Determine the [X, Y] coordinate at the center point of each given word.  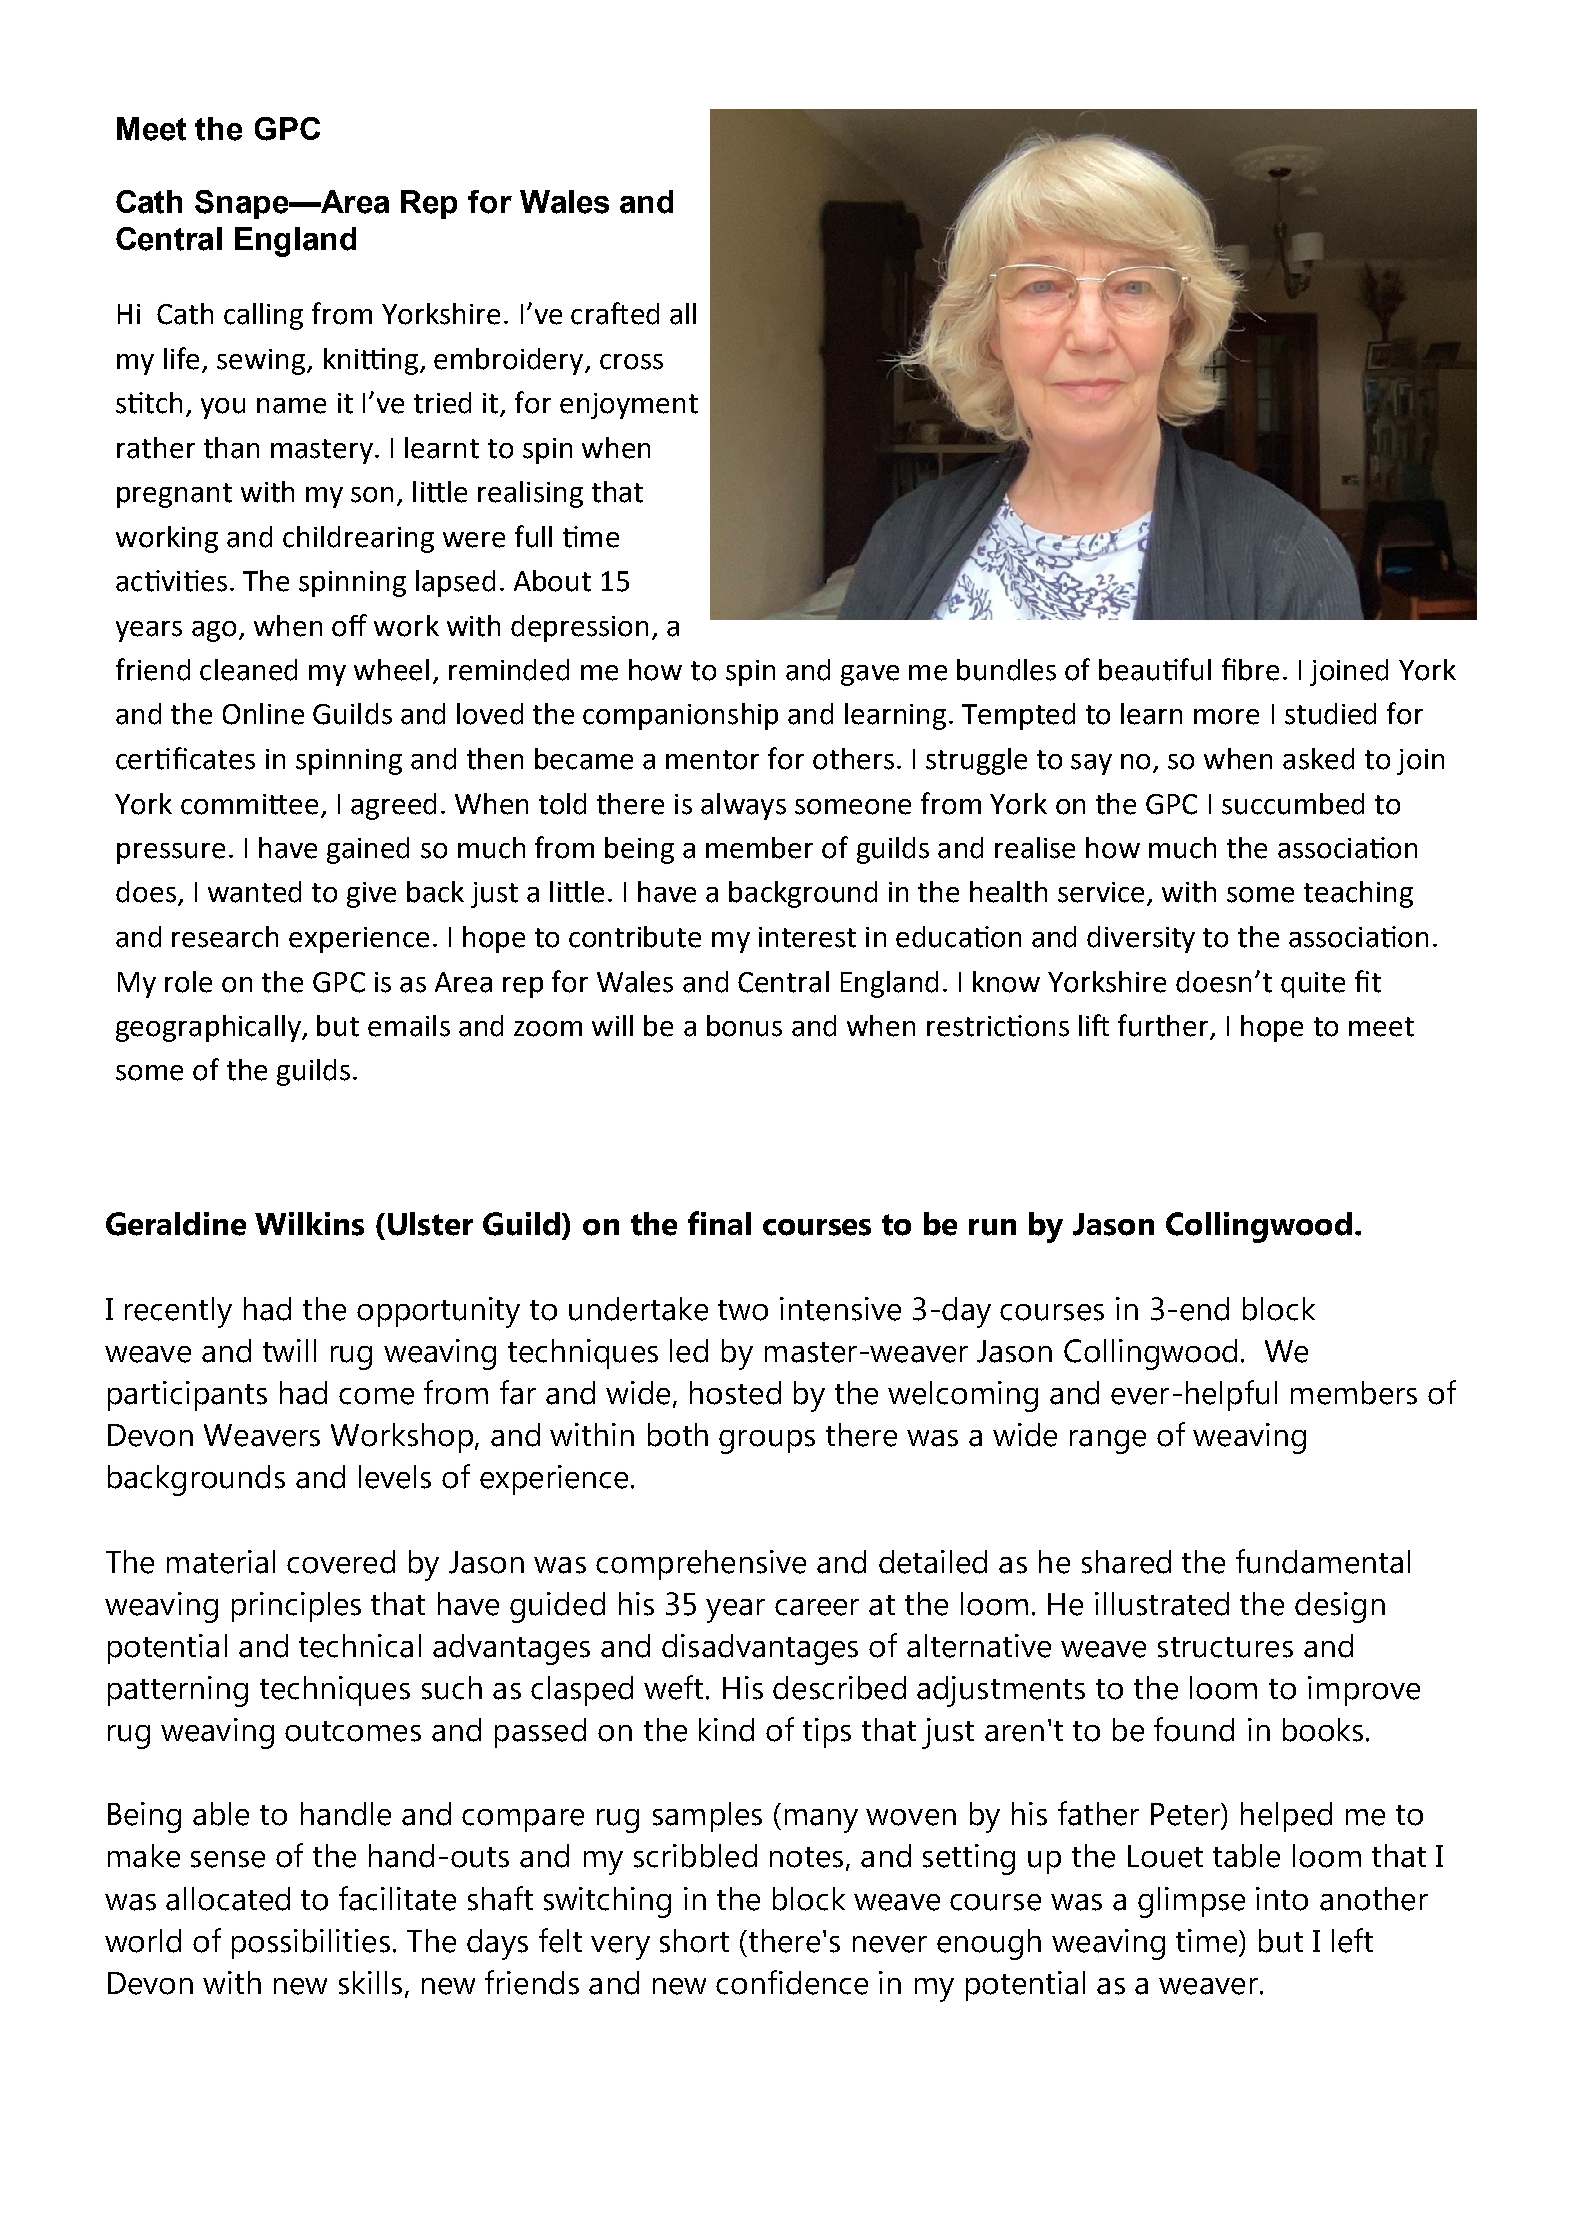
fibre [1250, 669]
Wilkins [309, 1224]
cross [631, 362]
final [719, 1223]
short [694, 1941]
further [1164, 1026]
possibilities [311, 1944]
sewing [262, 362]
